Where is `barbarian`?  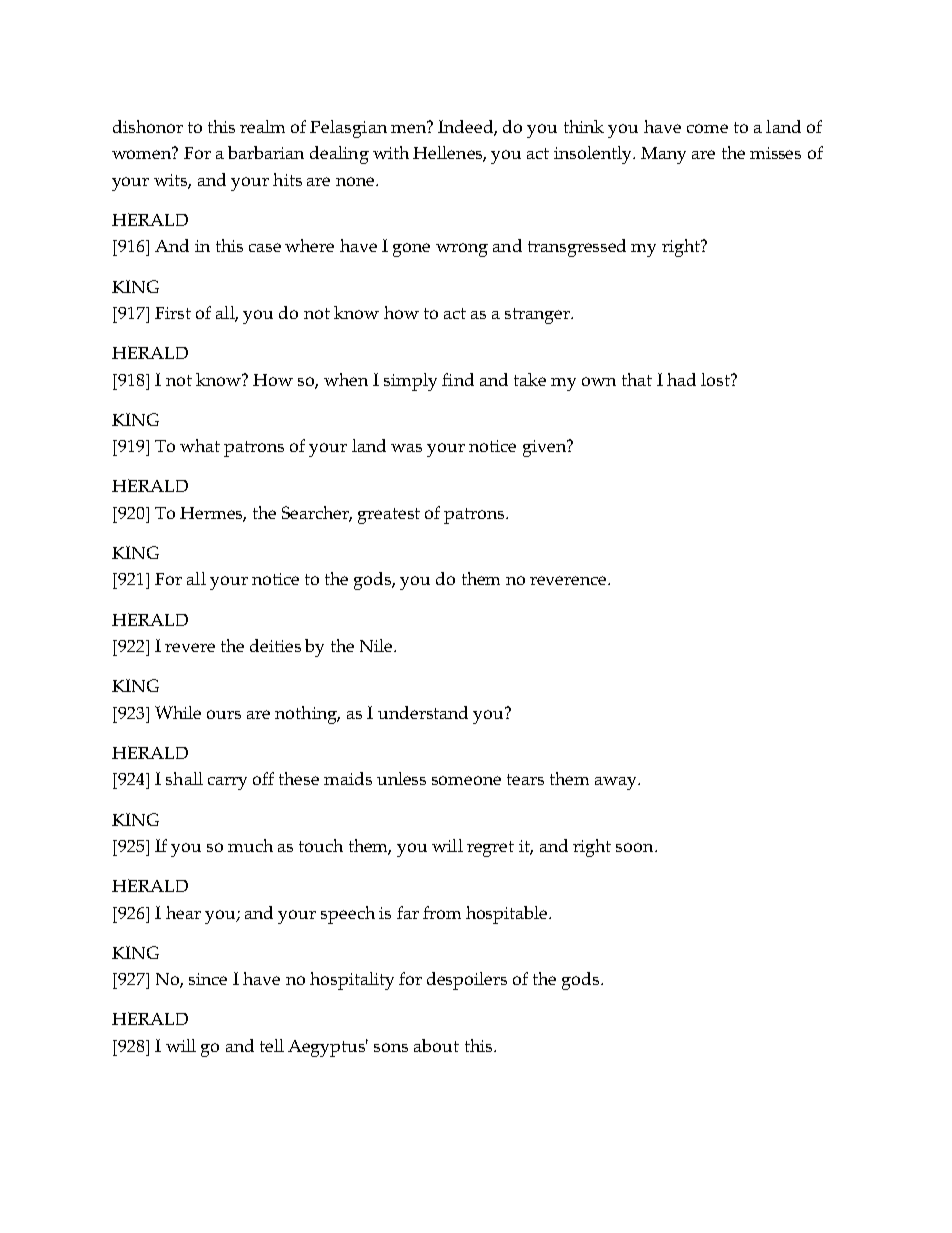
barbarian is located at coordinates (266, 152).
